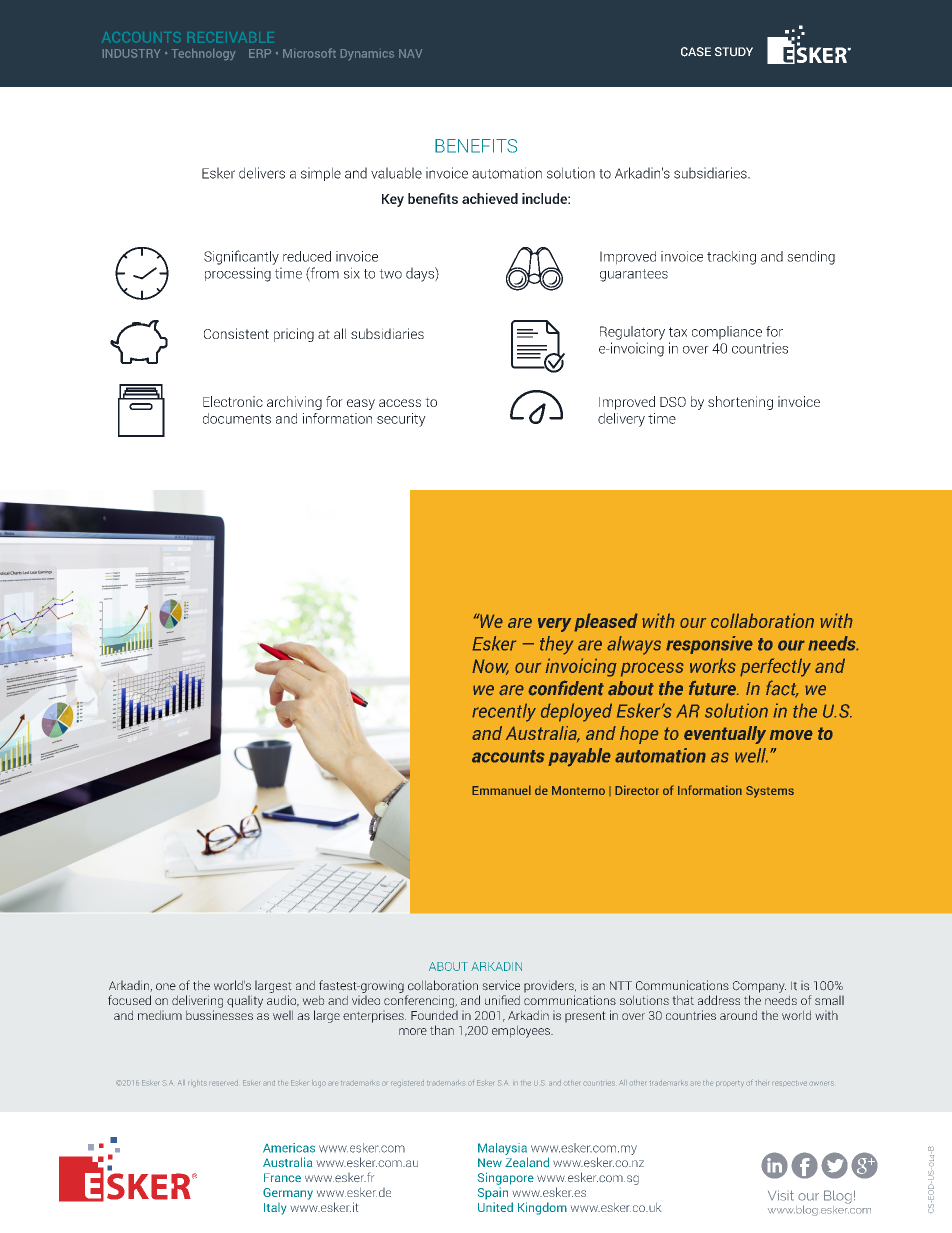 The image size is (952, 1233). Describe the element at coordinates (490, 667) in the screenshot. I see `Now` at that location.
